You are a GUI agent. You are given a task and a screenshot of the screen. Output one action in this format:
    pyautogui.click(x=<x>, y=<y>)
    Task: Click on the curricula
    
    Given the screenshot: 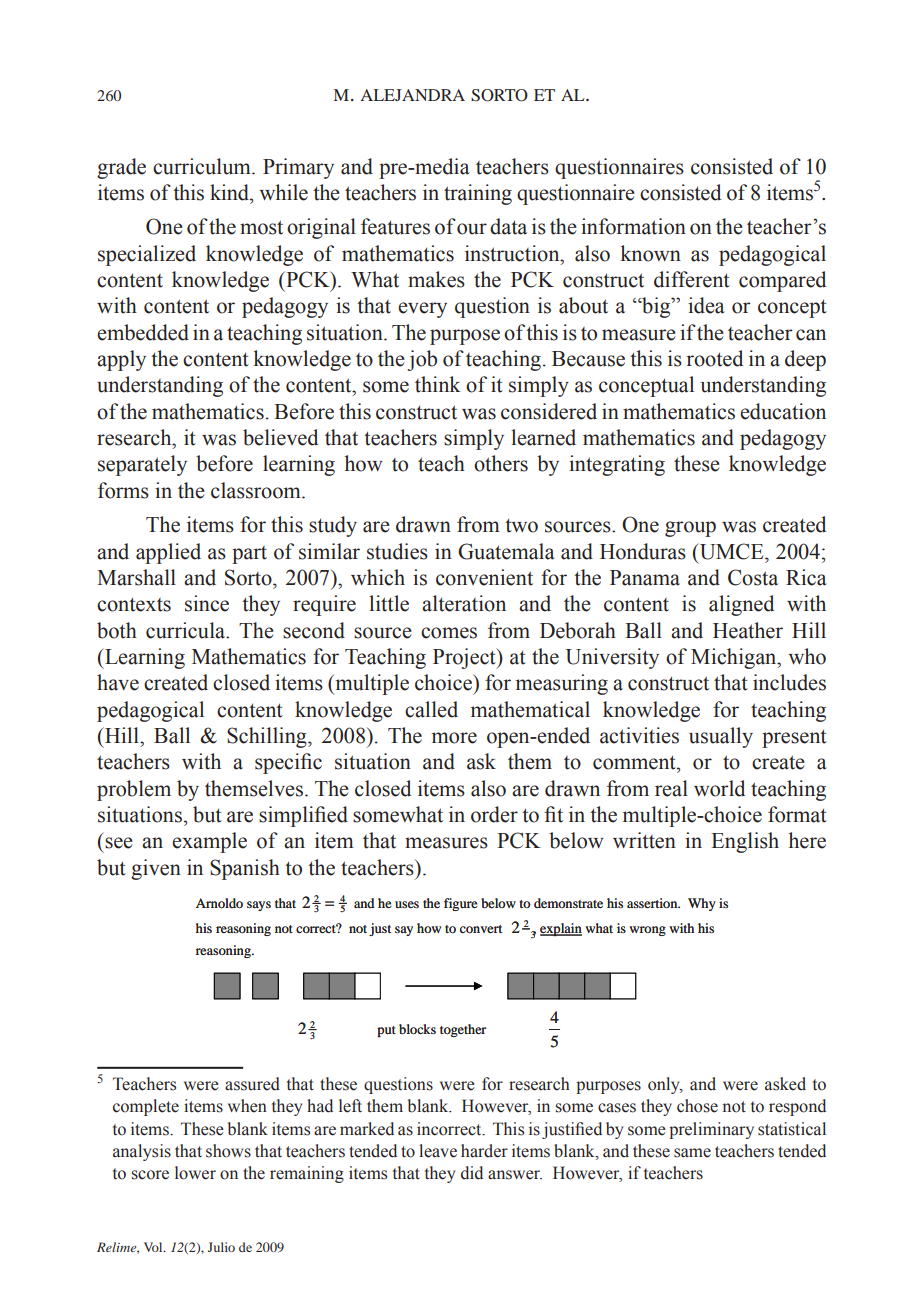 What is the action you would take?
    pyautogui.click(x=187, y=630)
